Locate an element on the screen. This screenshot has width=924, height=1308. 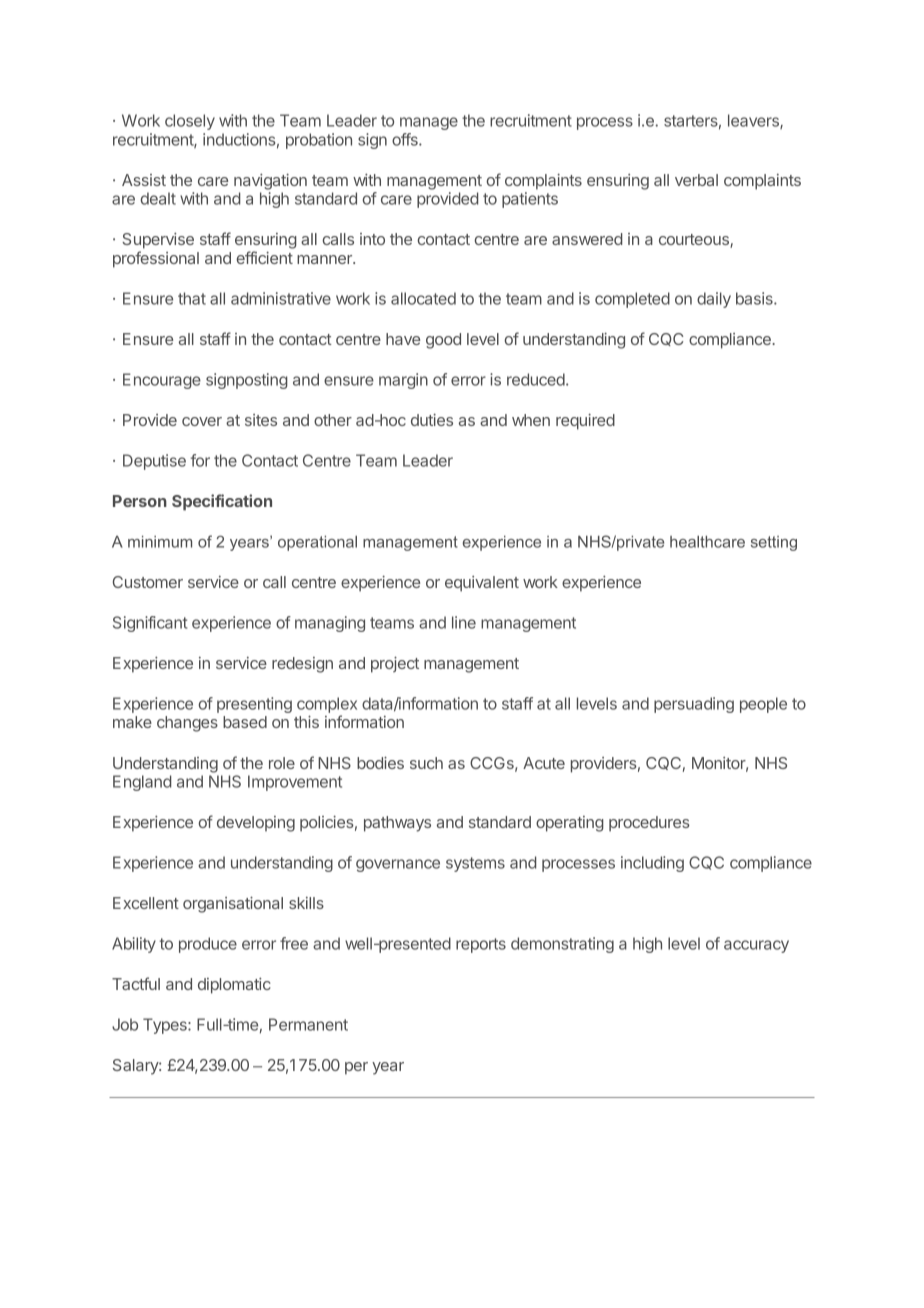
presenting is located at coordinates (254, 705).
